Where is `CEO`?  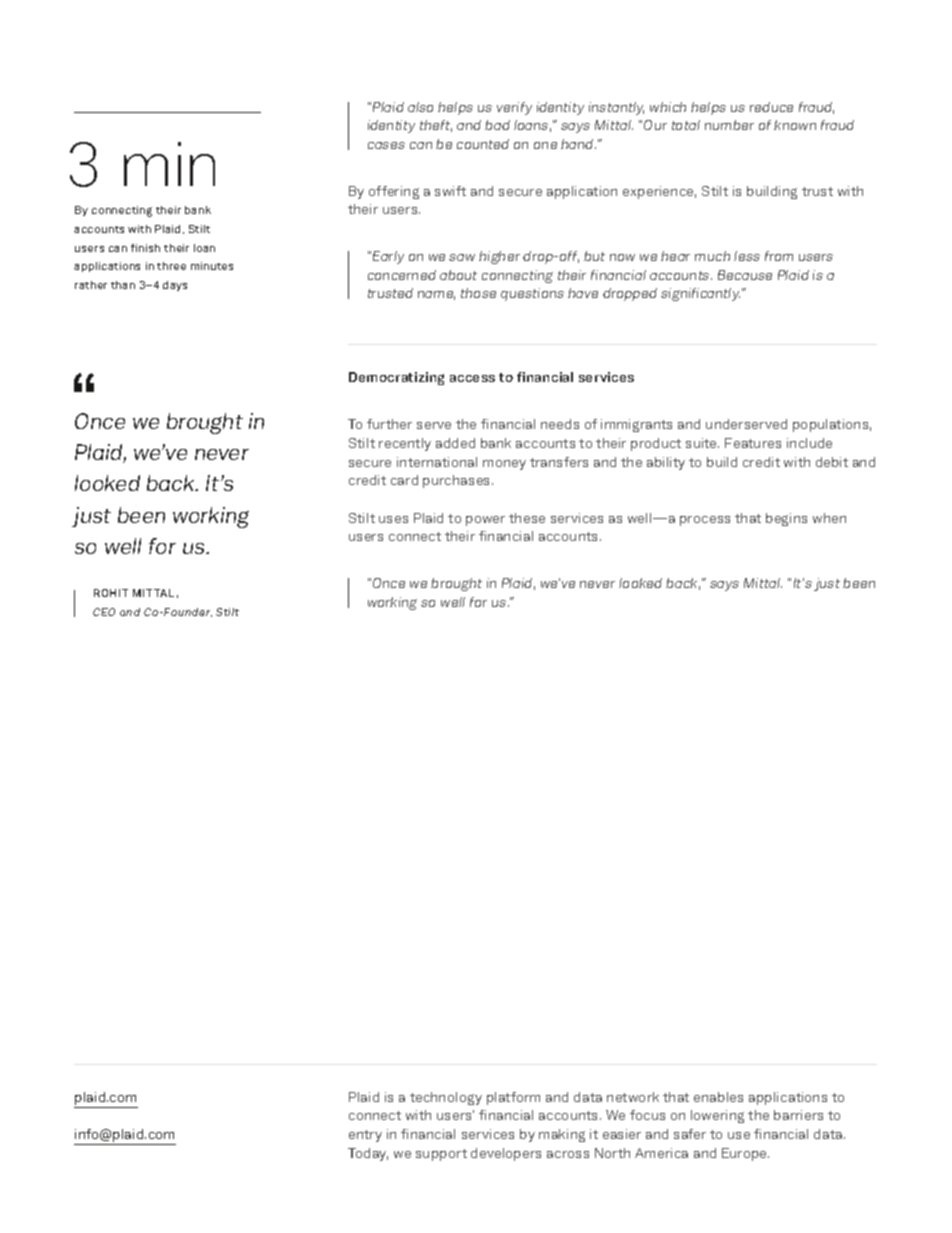
CEO is located at coordinates (104, 612).
